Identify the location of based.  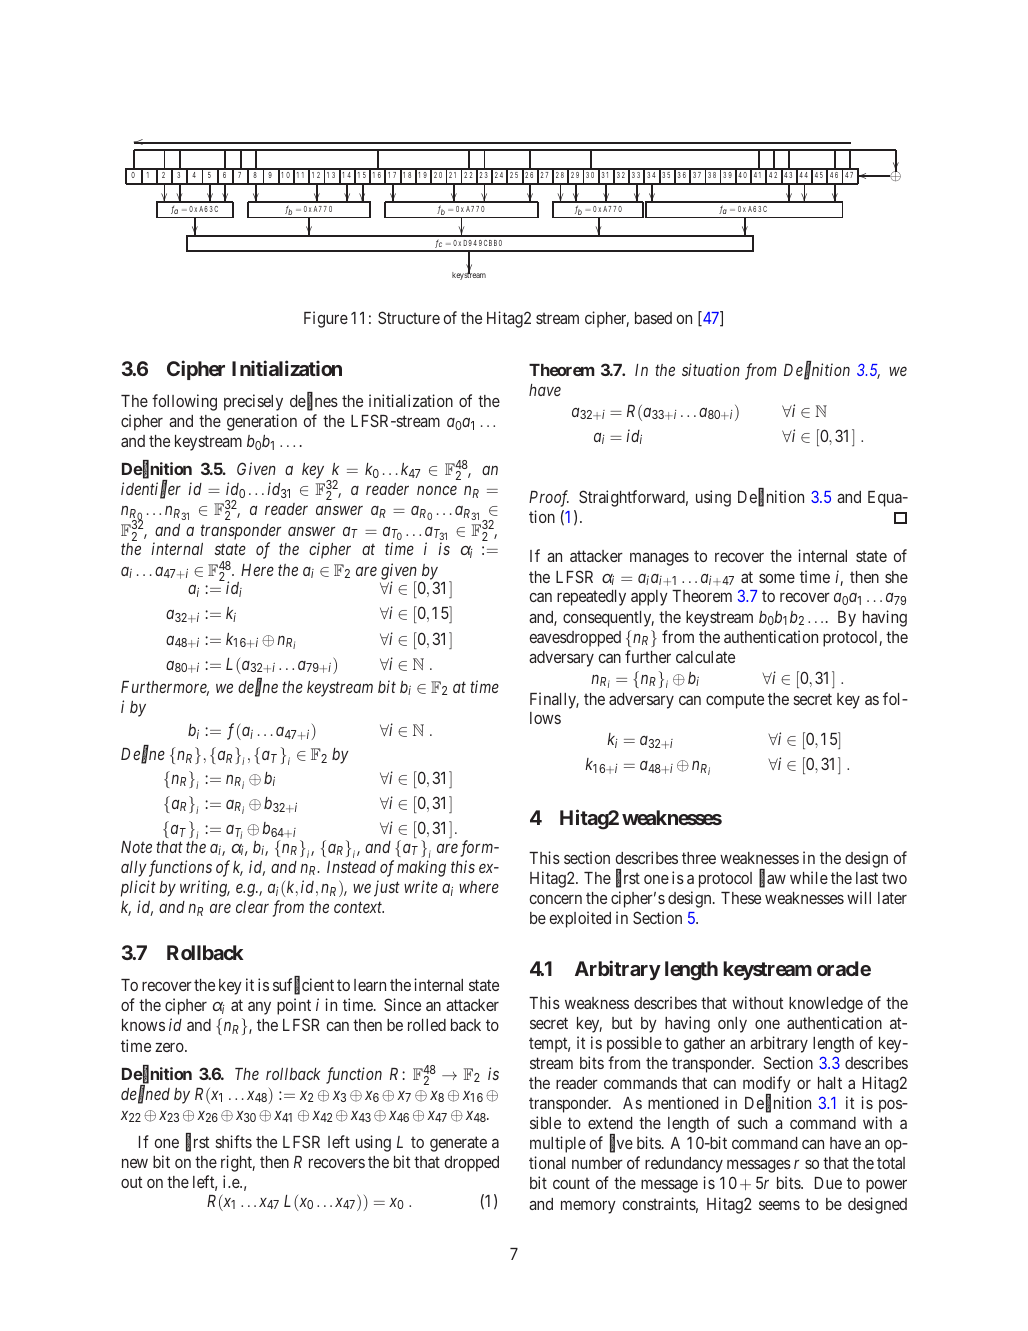
(653, 318).
